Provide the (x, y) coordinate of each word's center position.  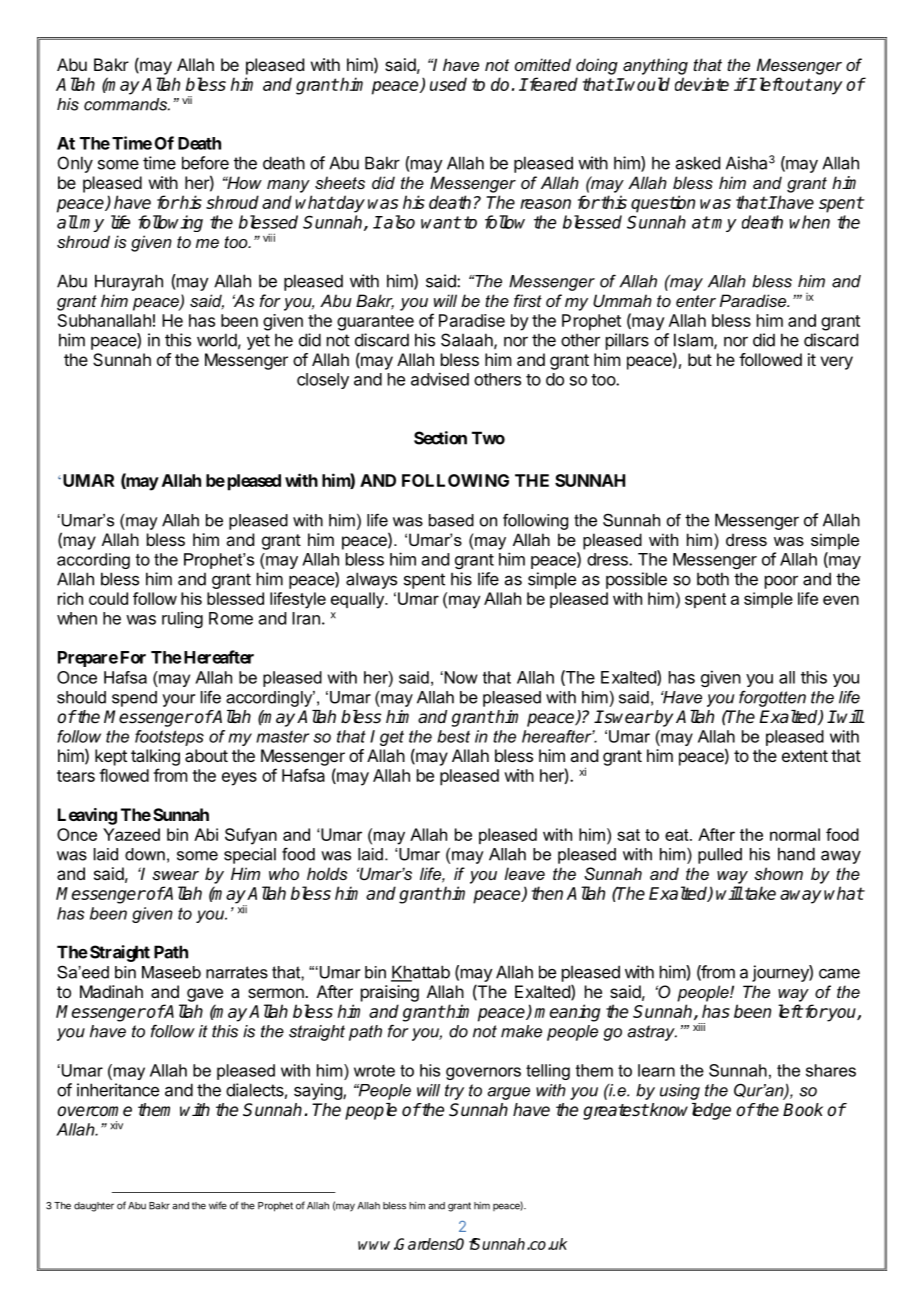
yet (258, 342)
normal (795, 834)
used (448, 84)
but (700, 359)
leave (524, 873)
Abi (206, 834)
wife (218, 1205)
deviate (702, 84)
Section (440, 438)
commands (127, 104)
